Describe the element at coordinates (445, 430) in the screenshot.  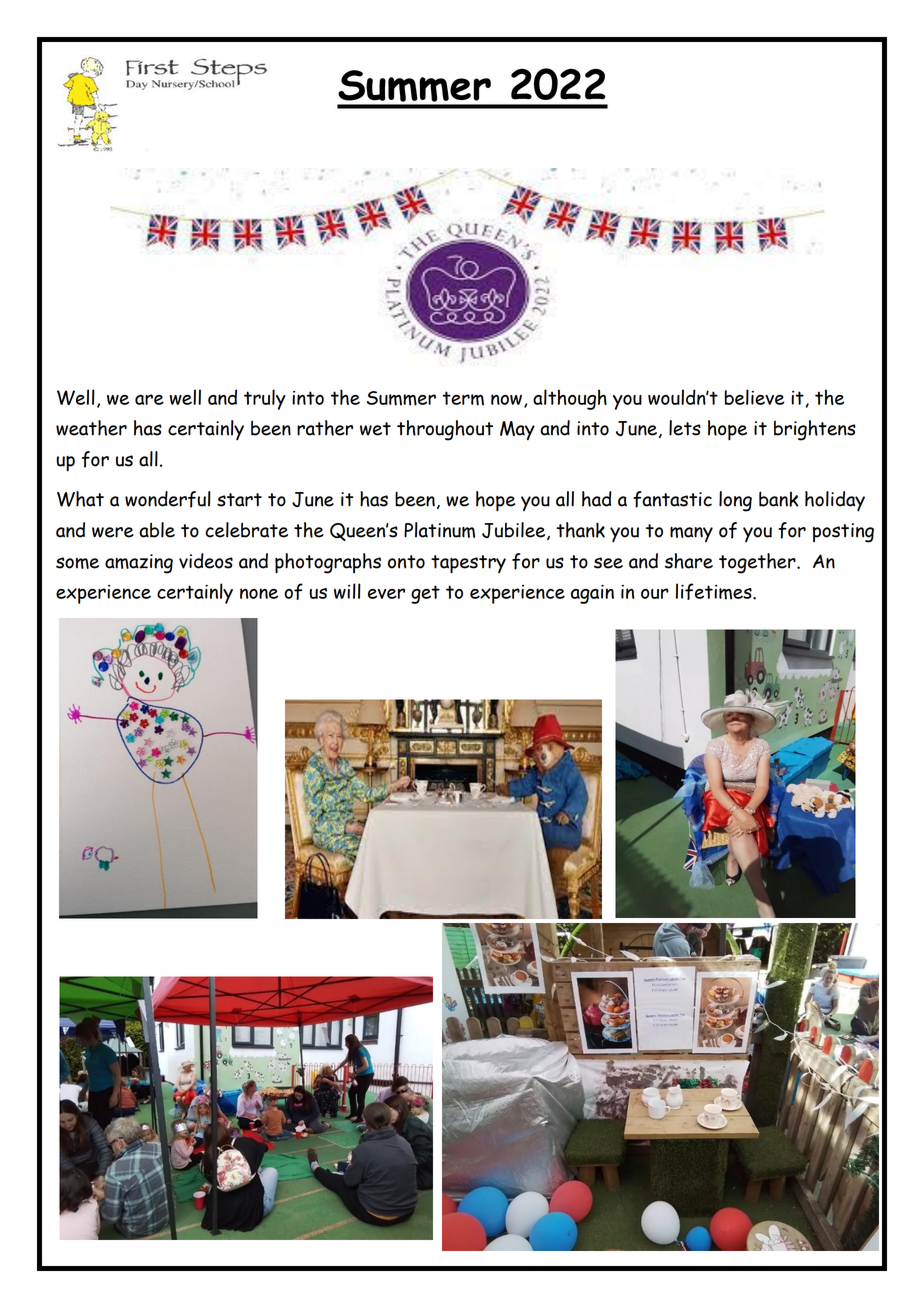
I see `throughout` at that location.
